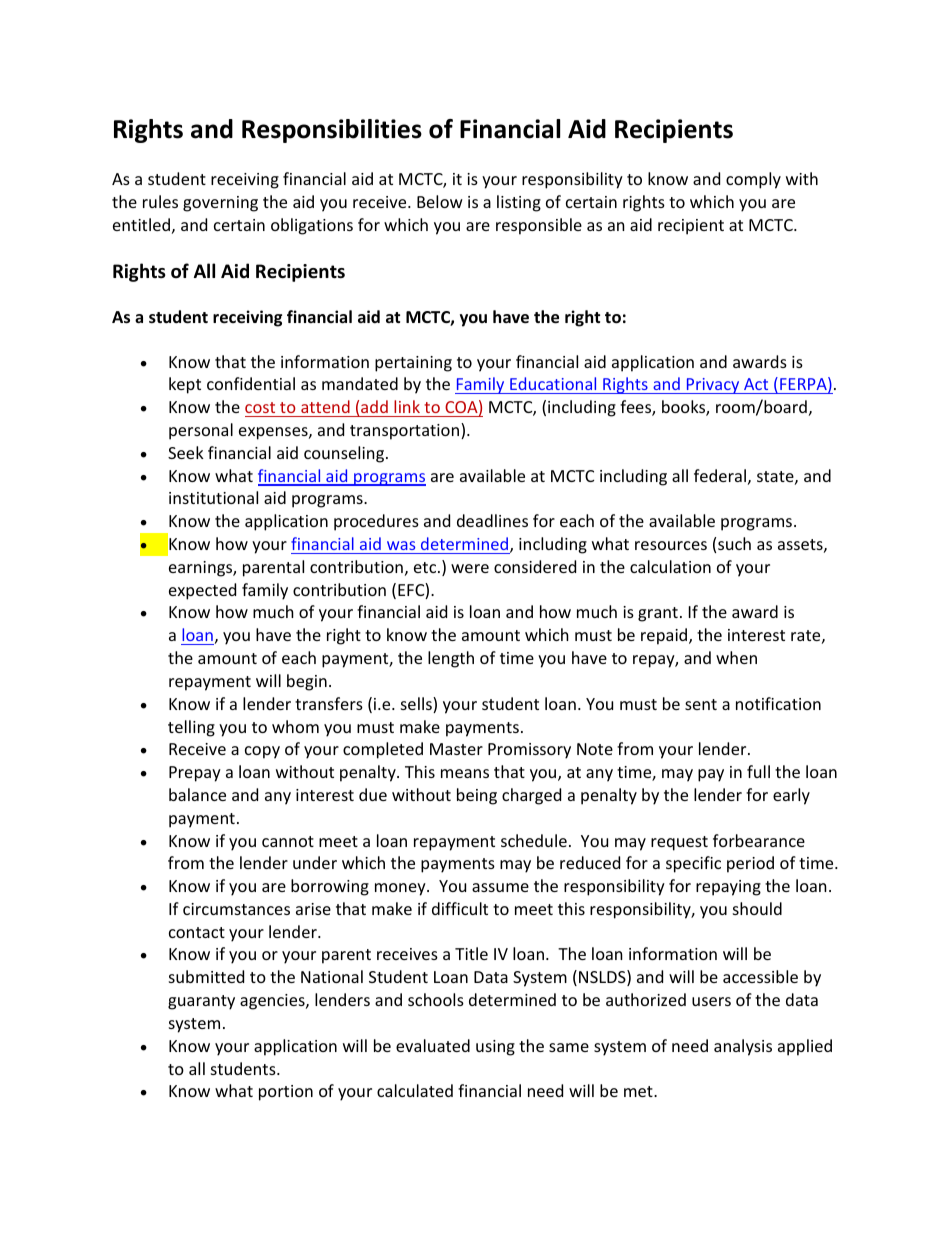 This screenshot has width=952, height=1233. Describe the element at coordinates (417, 705) in the screenshot. I see `sells` at that location.
